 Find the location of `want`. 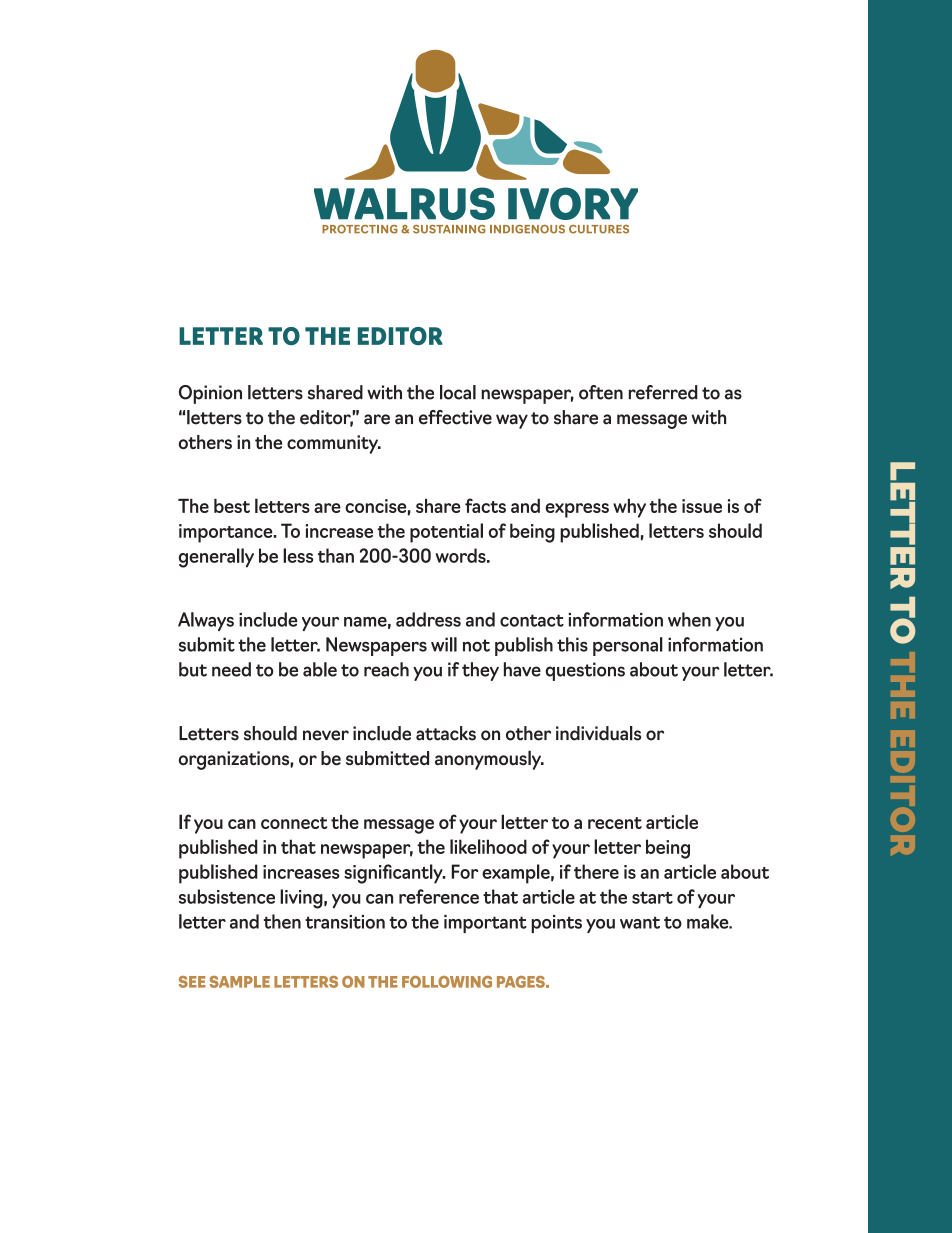

want is located at coordinates (640, 922).
